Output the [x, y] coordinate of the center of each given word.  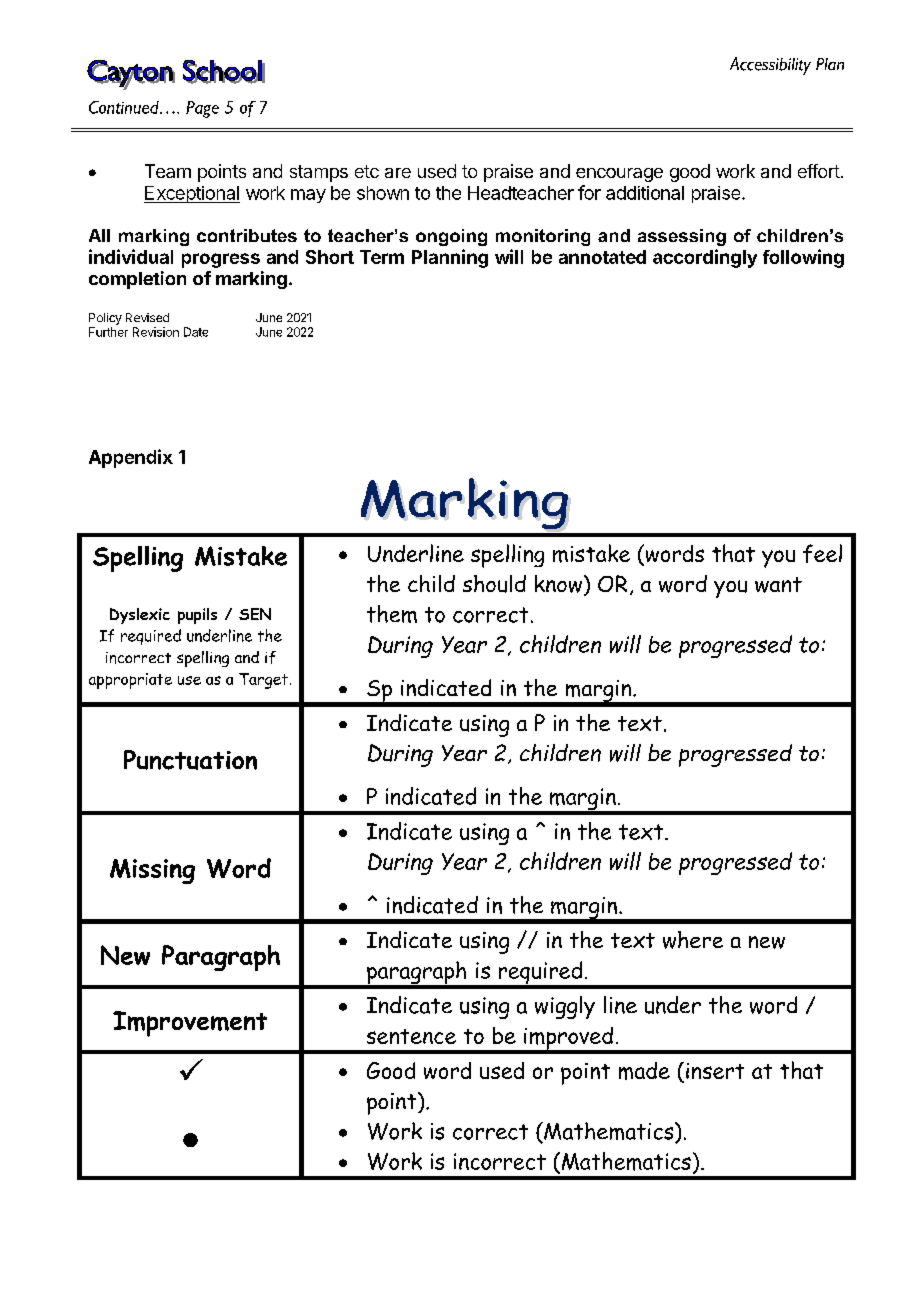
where [693, 940]
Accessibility [770, 66]
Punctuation [190, 760]
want [778, 585]
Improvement [190, 1024]
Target [263, 681]
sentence [411, 1036]
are [398, 173]
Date [196, 332]
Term [382, 257]
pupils [197, 616]
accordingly [705, 258]
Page [202, 109]
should [494, 584]
